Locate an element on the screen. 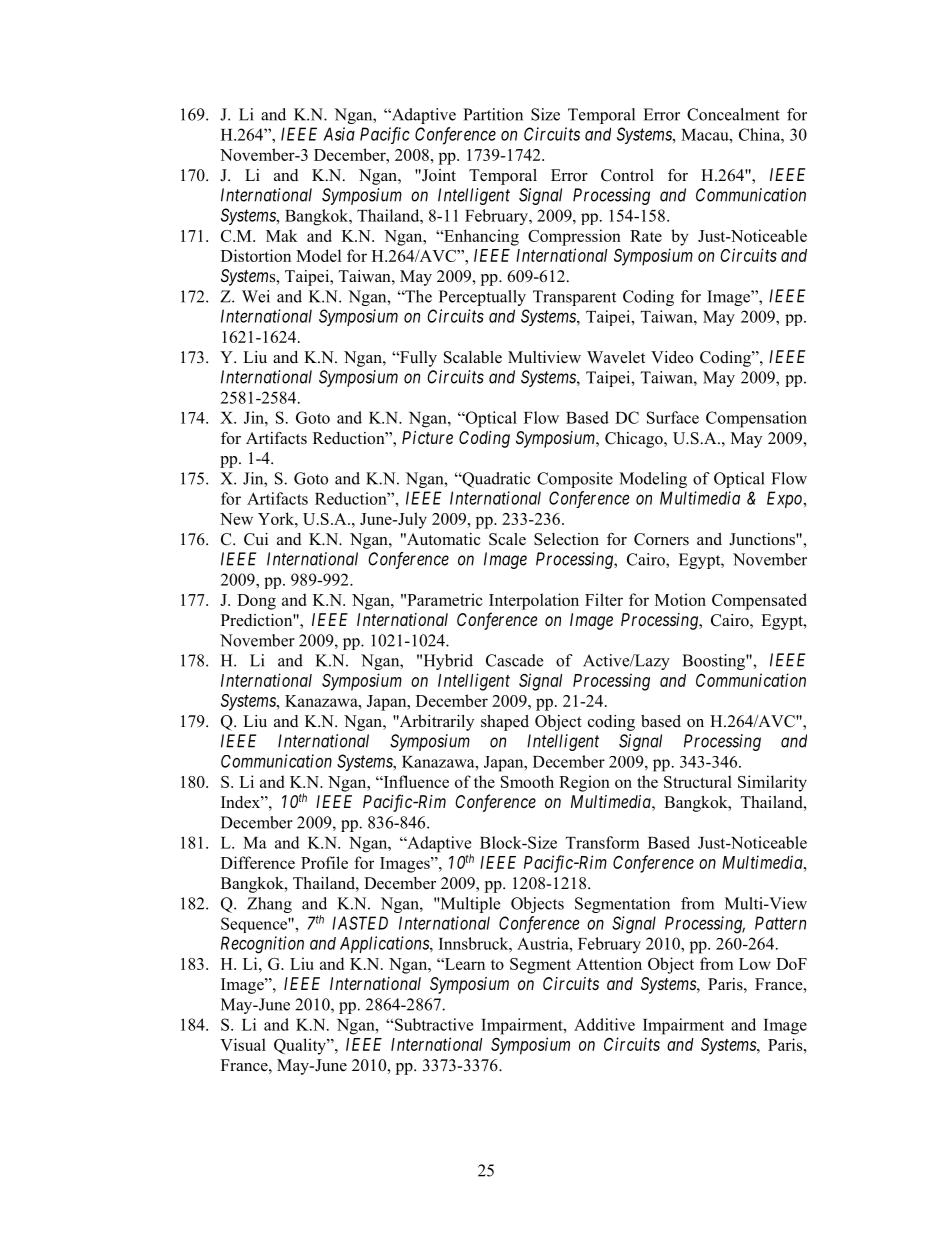 The height and width of the screenshot is (1233, 952). Asia is located at coordinates (339, 134).
